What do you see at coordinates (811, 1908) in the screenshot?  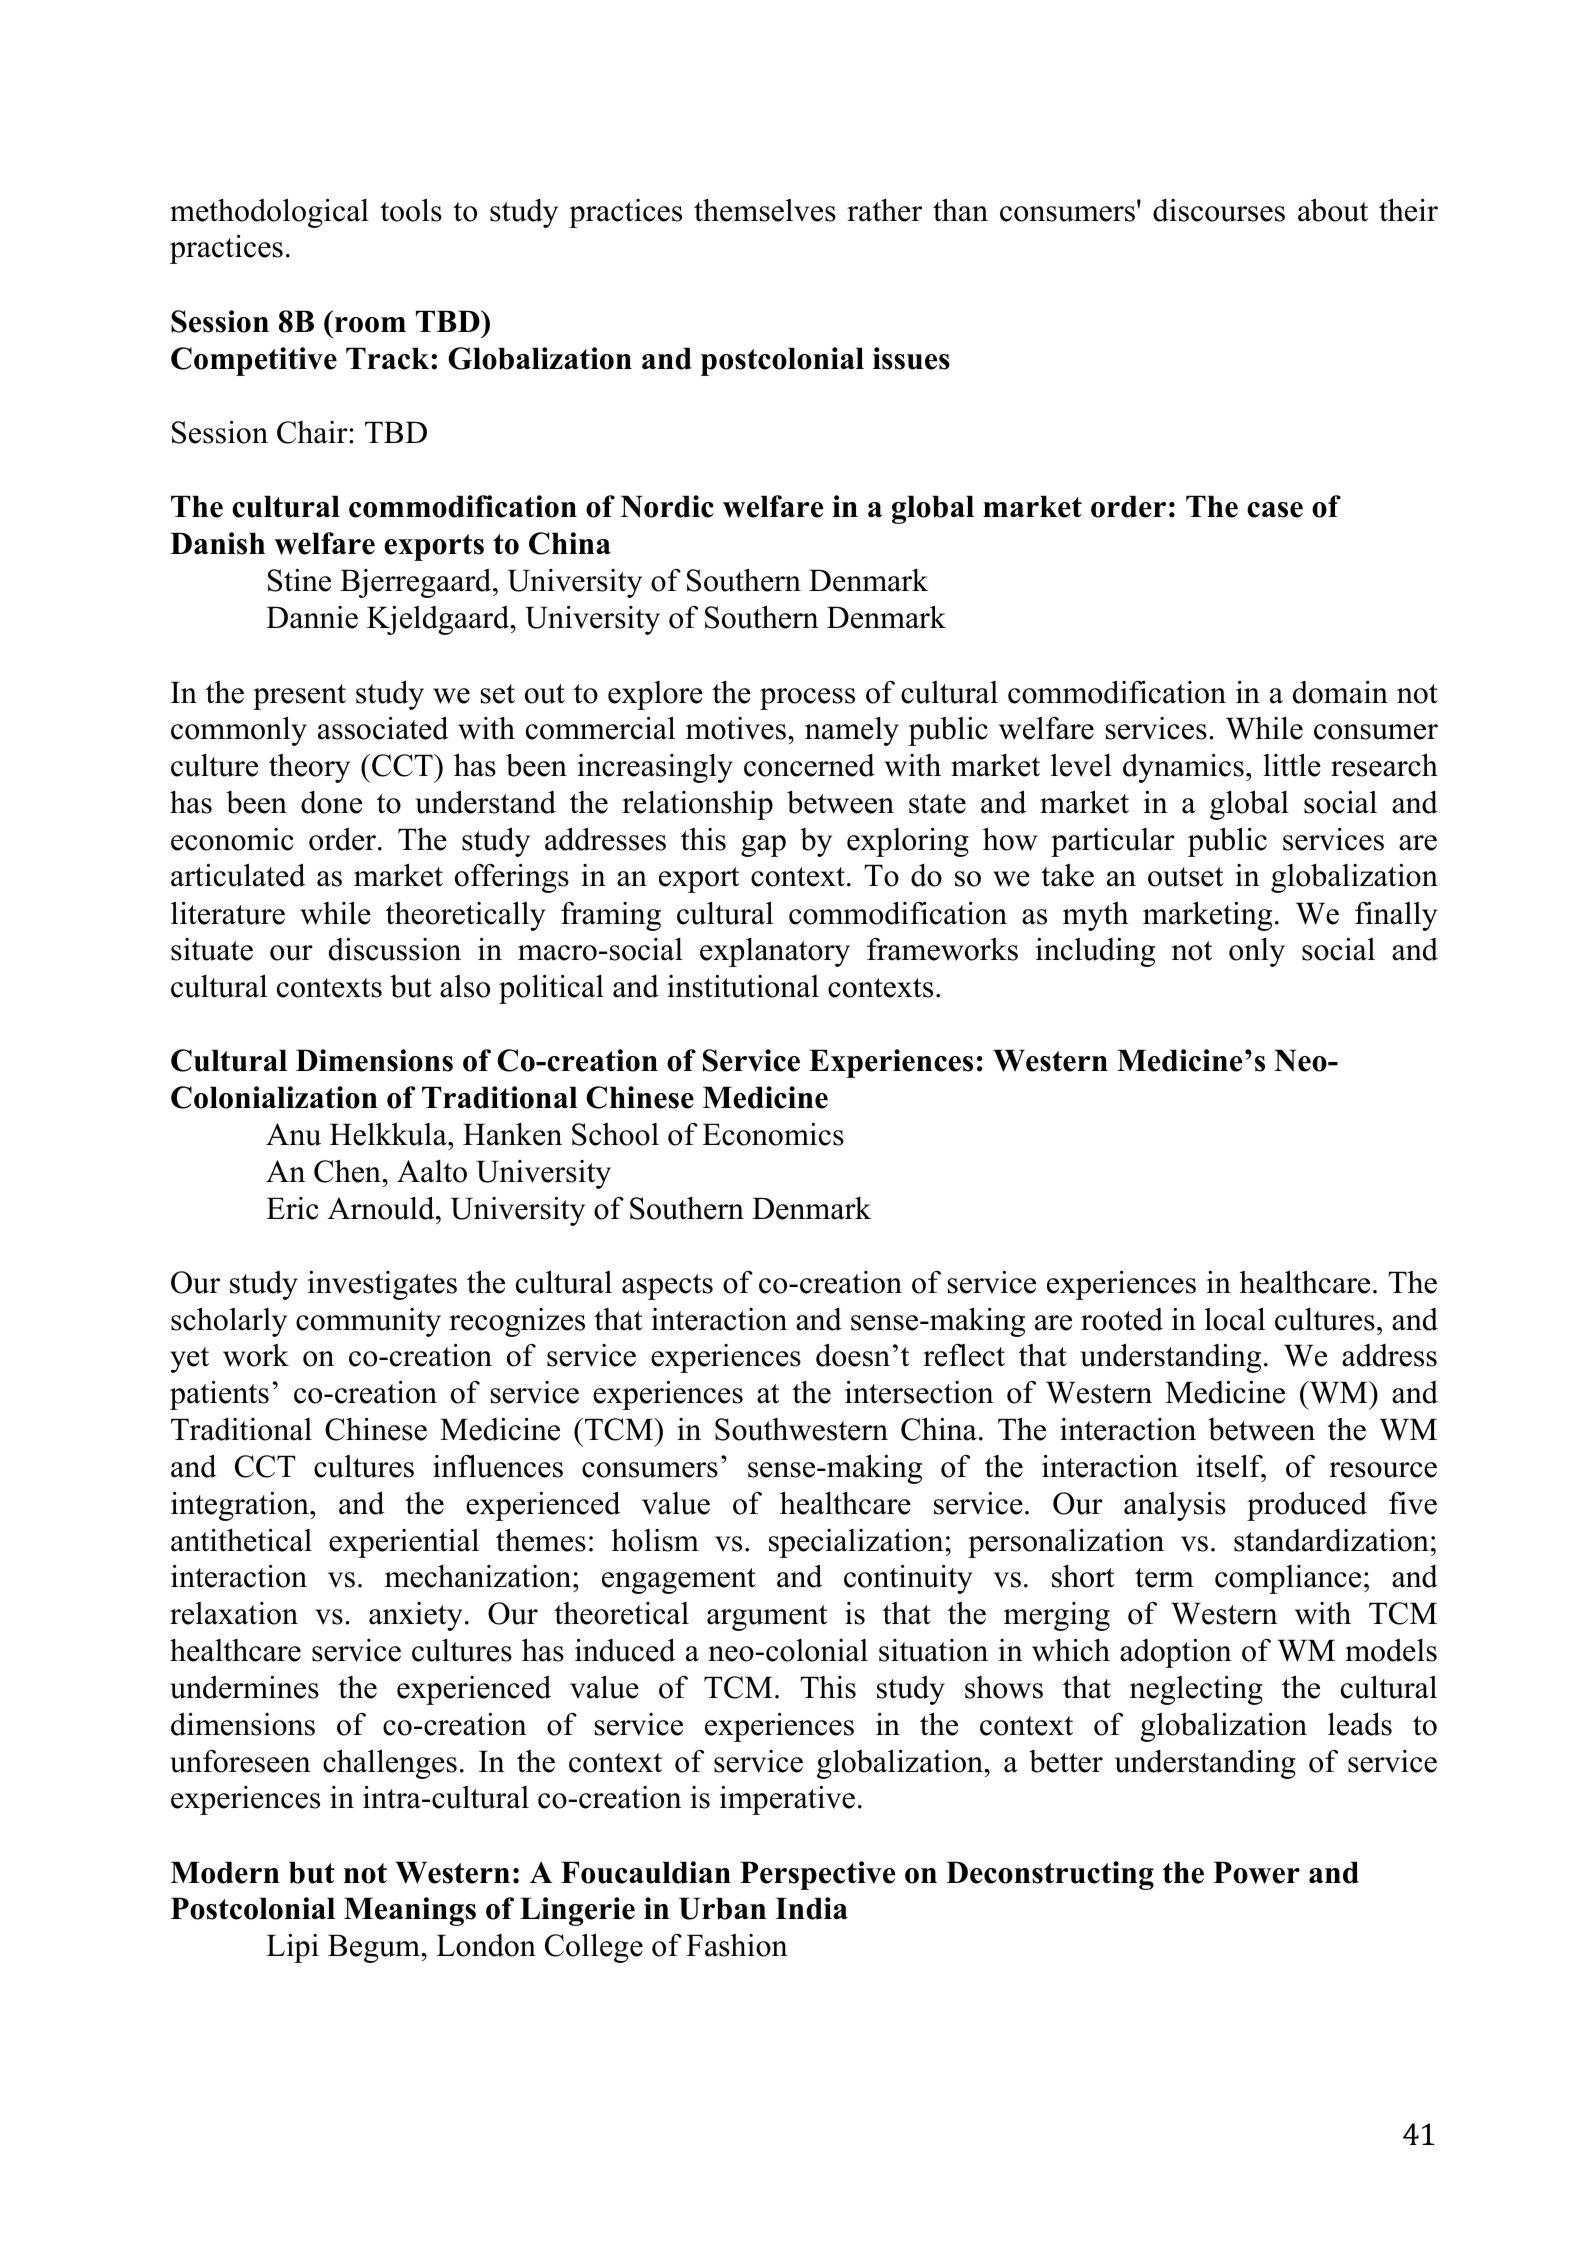 I see `India` at bounding box center [811, 1908].
